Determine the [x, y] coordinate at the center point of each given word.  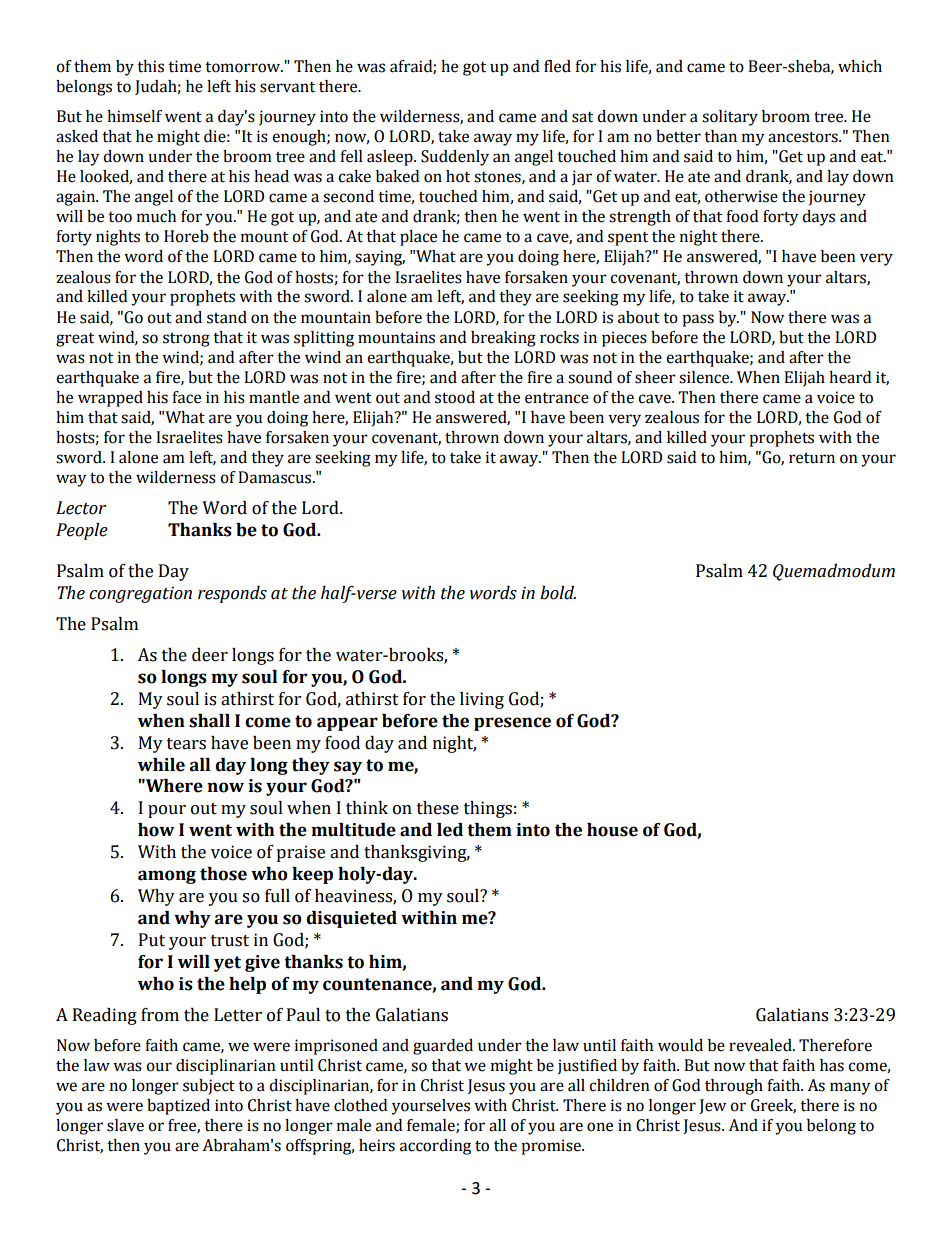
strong [186, 340]
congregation [140, 594]
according [435, 1147]
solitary [730, 118]
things [488, 809]
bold [558, 593]
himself [134, 116]
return [812, 458]
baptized [178, 1107]
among [167, 877]
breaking [503, 339]
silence [705, 377]
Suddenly [455, 158]
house [612, 830]
